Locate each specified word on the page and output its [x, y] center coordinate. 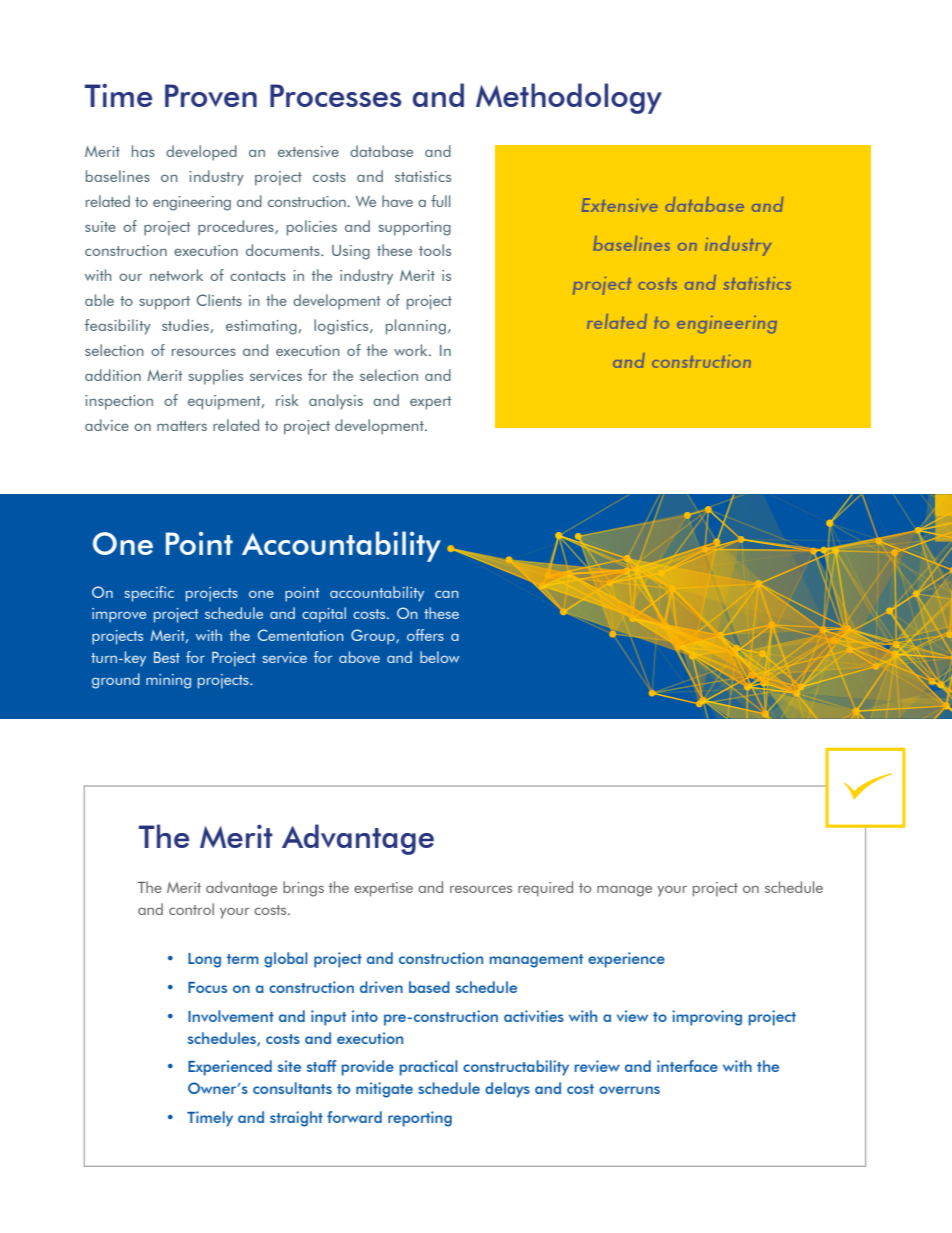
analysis [336, 402]
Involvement [231, 1016]
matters [182, 426]
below [440, 657]
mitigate [384, 1090]
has [143, 151]
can [447, 594]
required [545, 889]
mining [168, 681]
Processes [336, 95]
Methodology [569, 98]
